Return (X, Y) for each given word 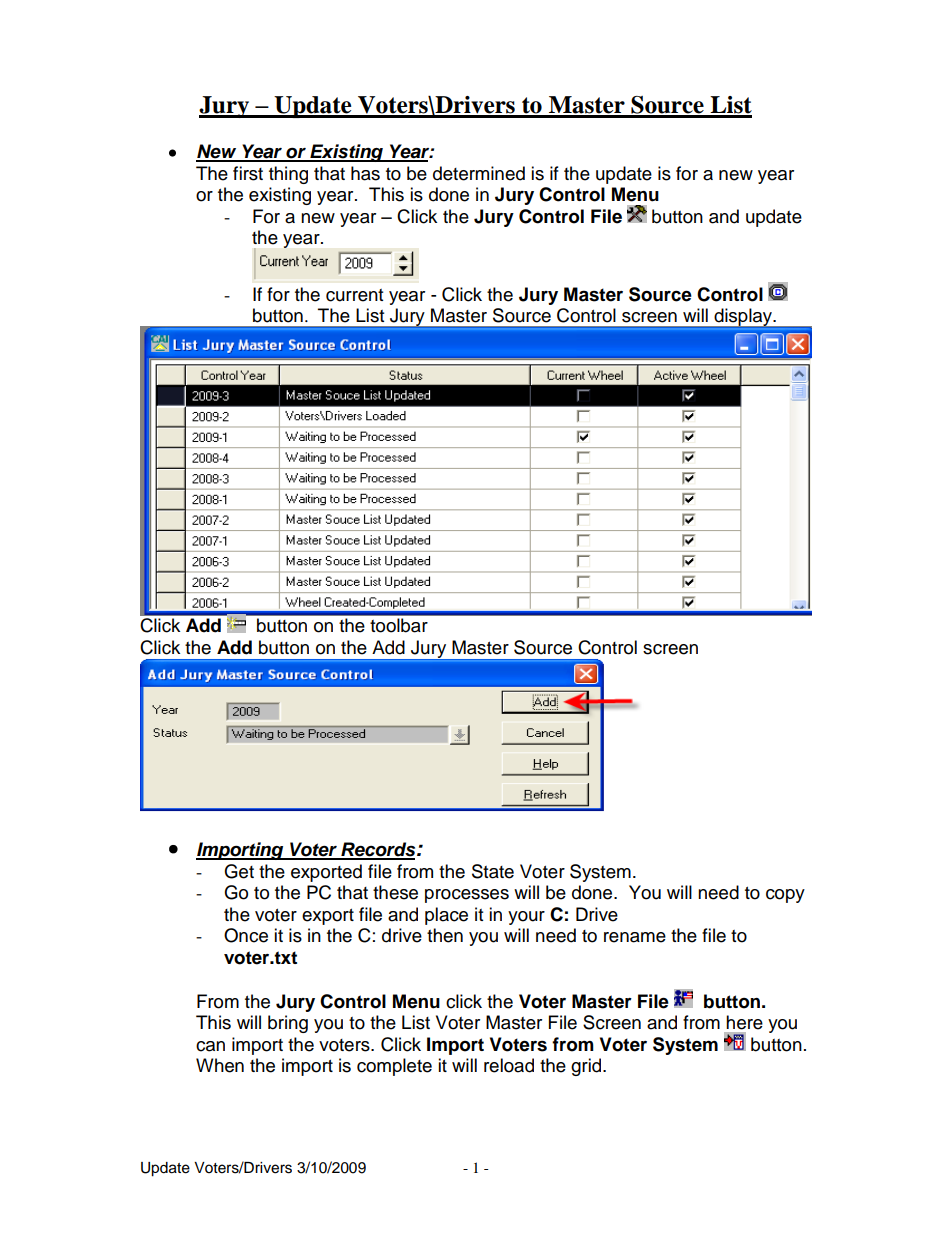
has (365, 173)
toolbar (399, 625)
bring (288, 1024)
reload (509, 1065)
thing (288, 175)
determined (479, 173)
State (493, 871)
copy (785, 896)
